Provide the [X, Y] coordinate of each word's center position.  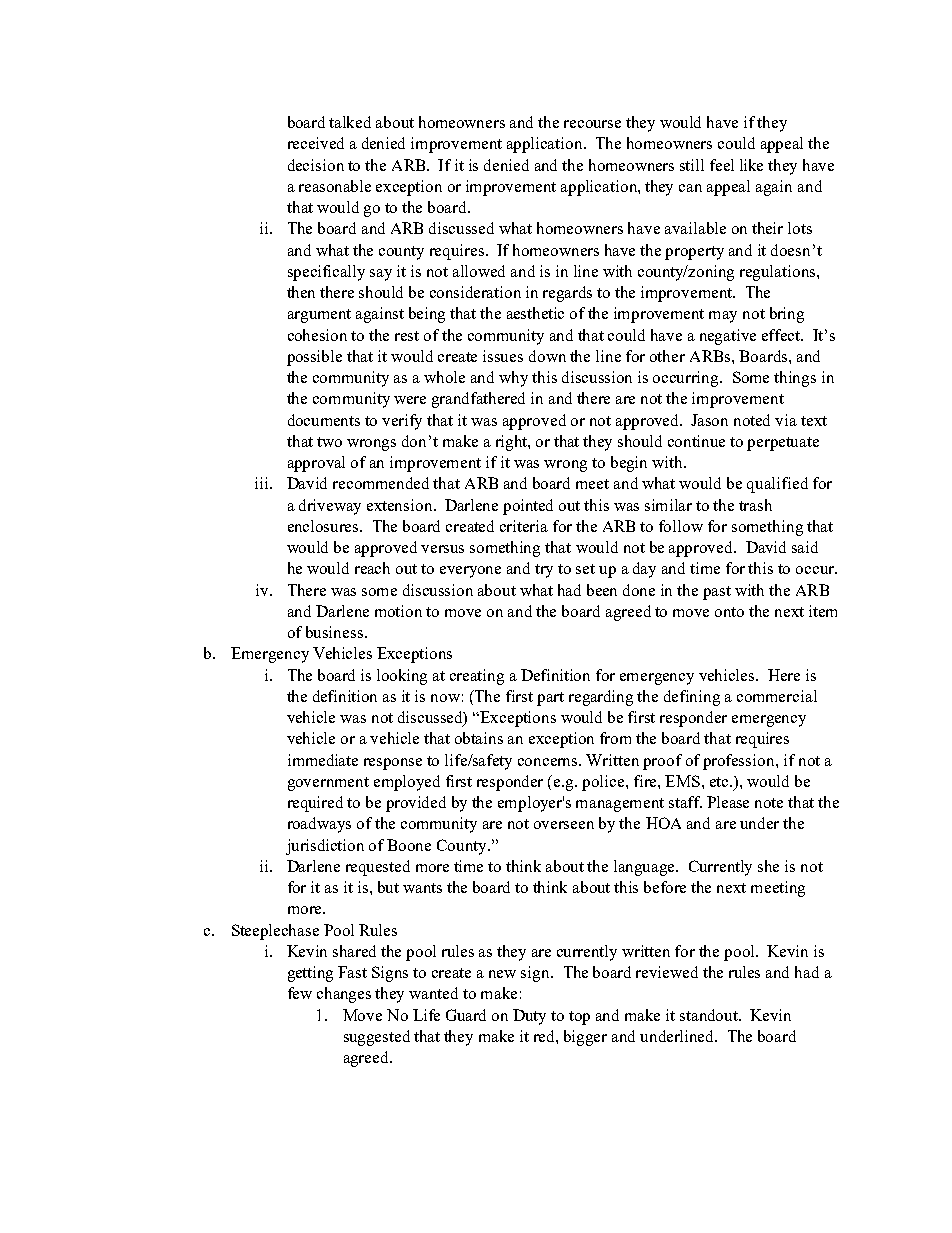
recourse [592, 124]
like [751, 165]
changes [344, 995]
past [717, 593]
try [544, 571]
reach [372, 568]
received [316, 143]
